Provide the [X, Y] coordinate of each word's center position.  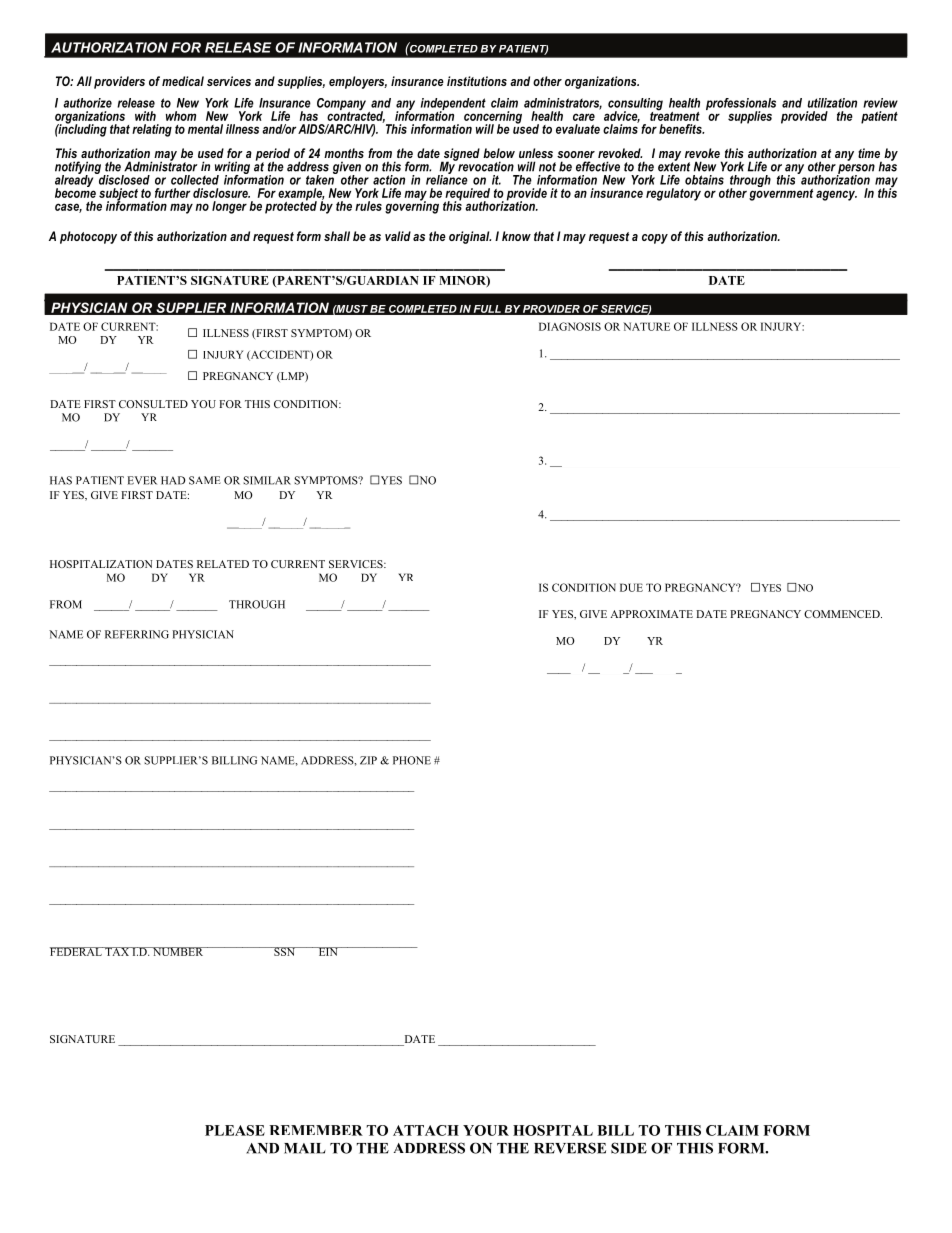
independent [453, 105]
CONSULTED [153, 404]
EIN [328, 951]
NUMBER [178, 951]
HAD [173, 480]
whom [181, 116]
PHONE [412, 760]
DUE [631, 587]
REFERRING [137, 634]
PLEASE [235, 1130]
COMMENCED [843, 614]
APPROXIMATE [651, 614]
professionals [741, 105]
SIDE [629, 1148]
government [781, 193]
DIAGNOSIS [570, 326]
